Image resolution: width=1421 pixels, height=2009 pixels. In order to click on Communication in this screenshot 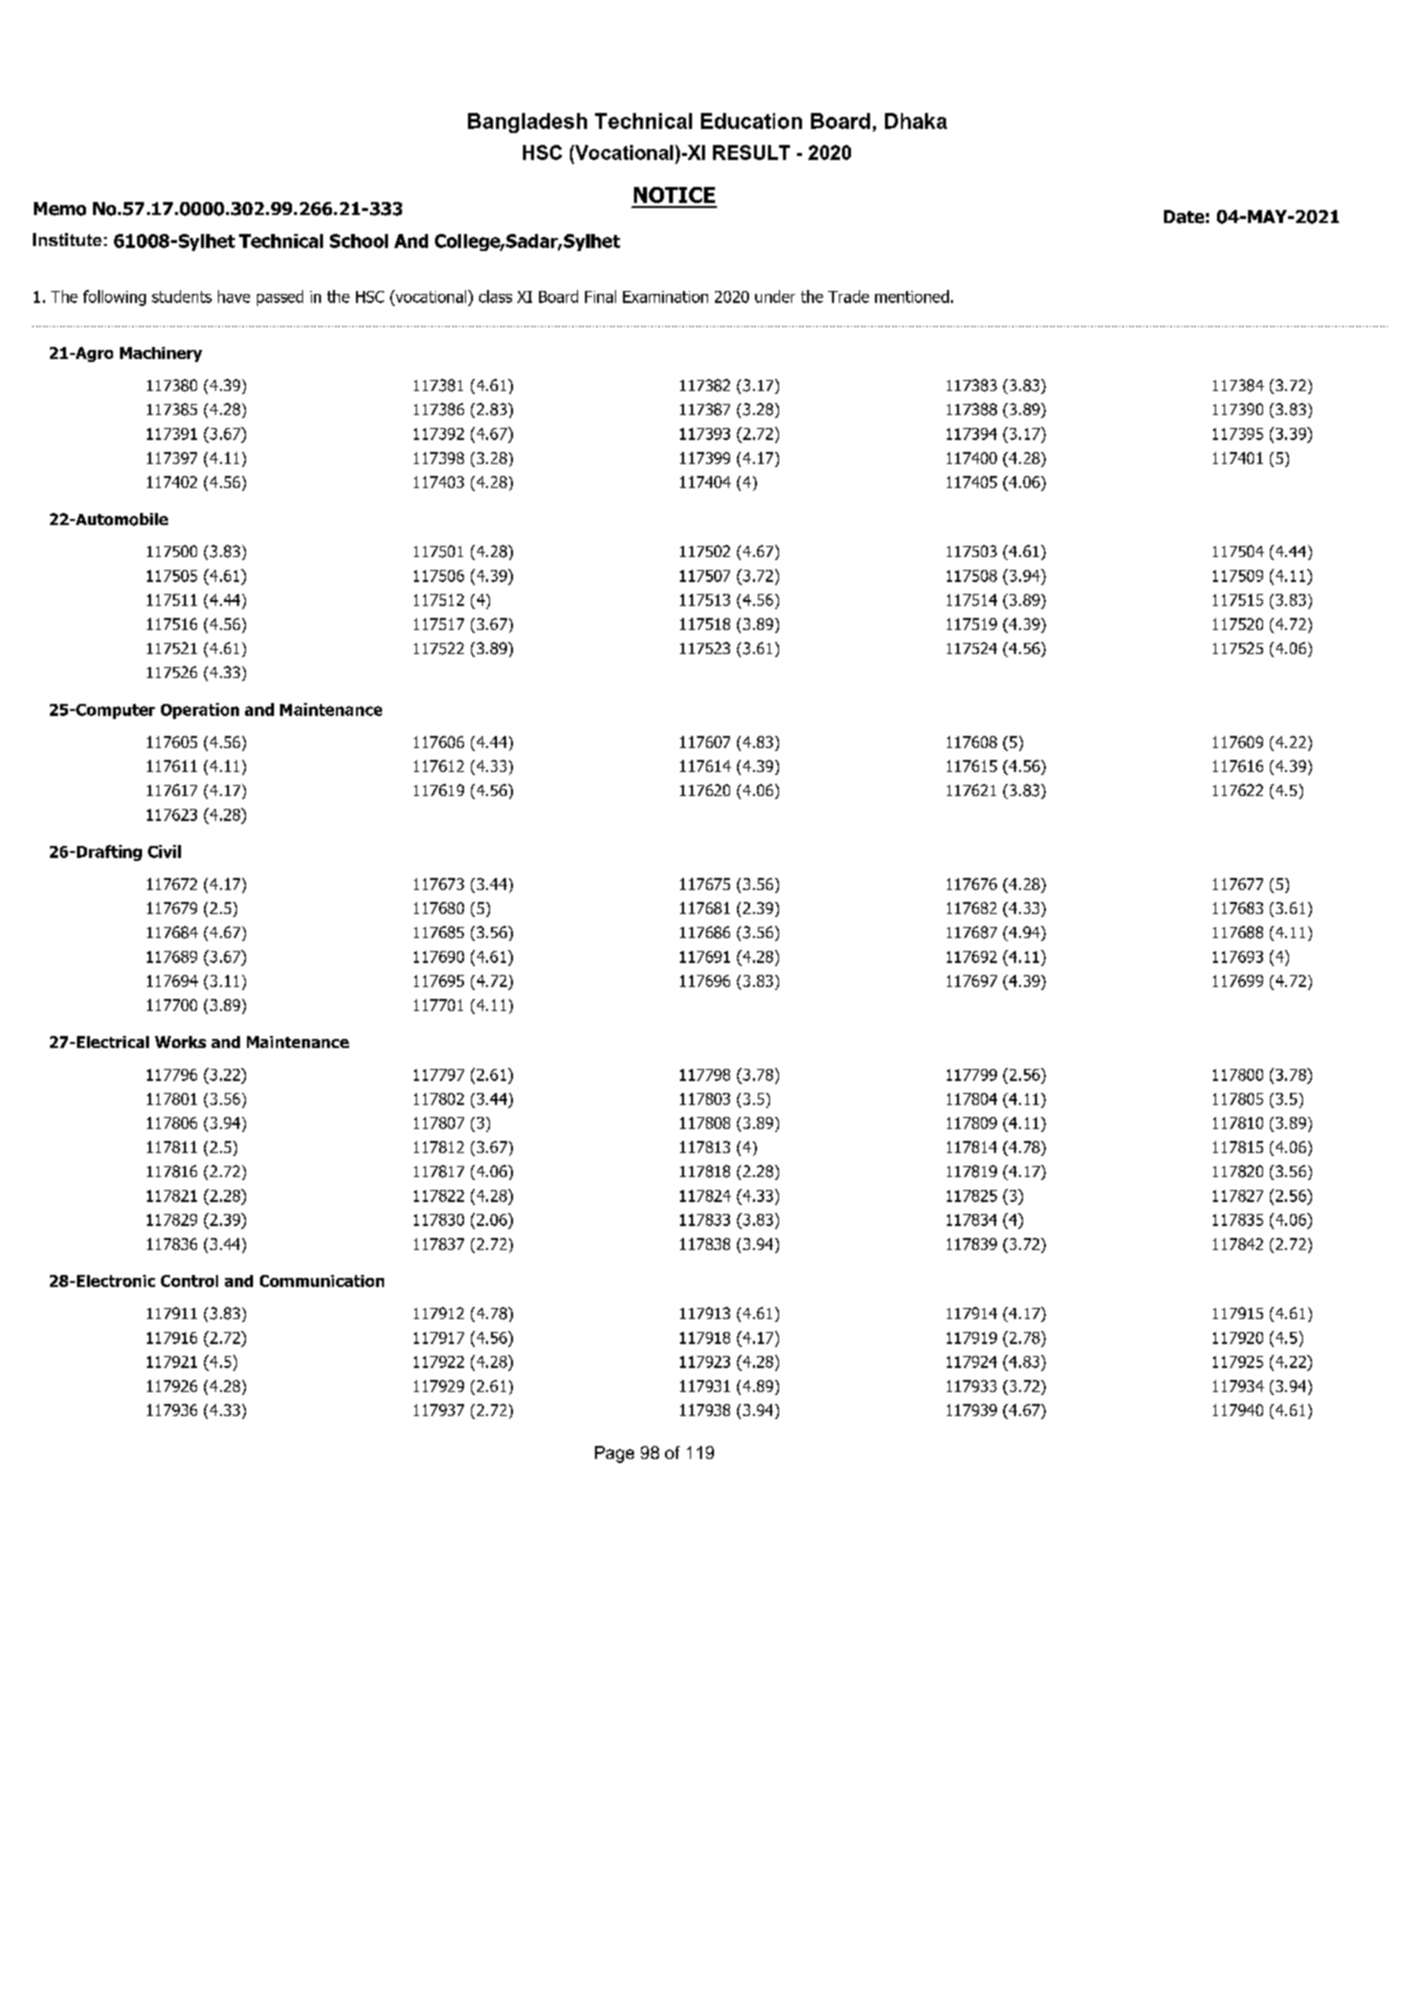, I will do `click(322, 1281)`.
